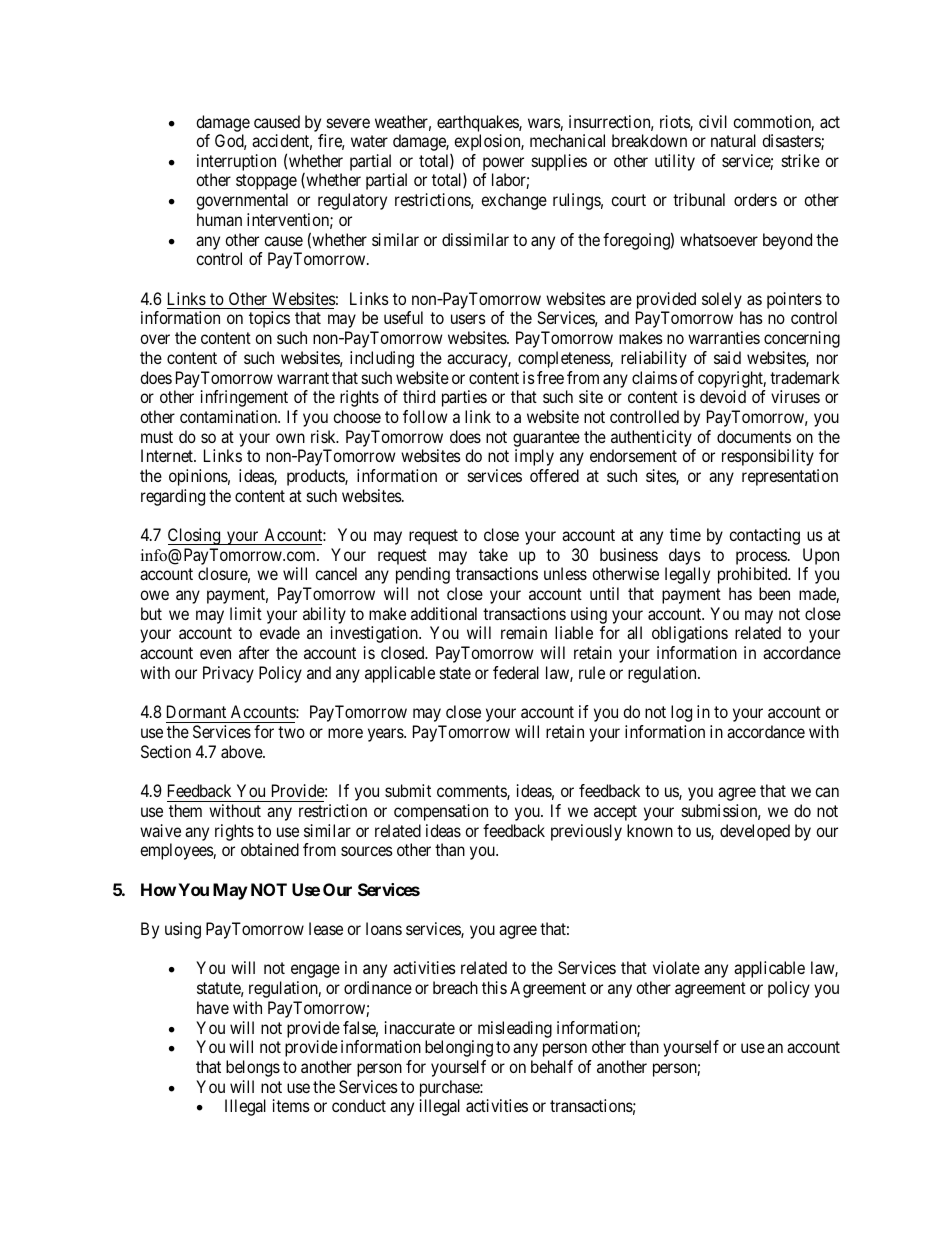  Describe the element at coordinates (242, 751) in the screenshot. I see `above` at that location.
